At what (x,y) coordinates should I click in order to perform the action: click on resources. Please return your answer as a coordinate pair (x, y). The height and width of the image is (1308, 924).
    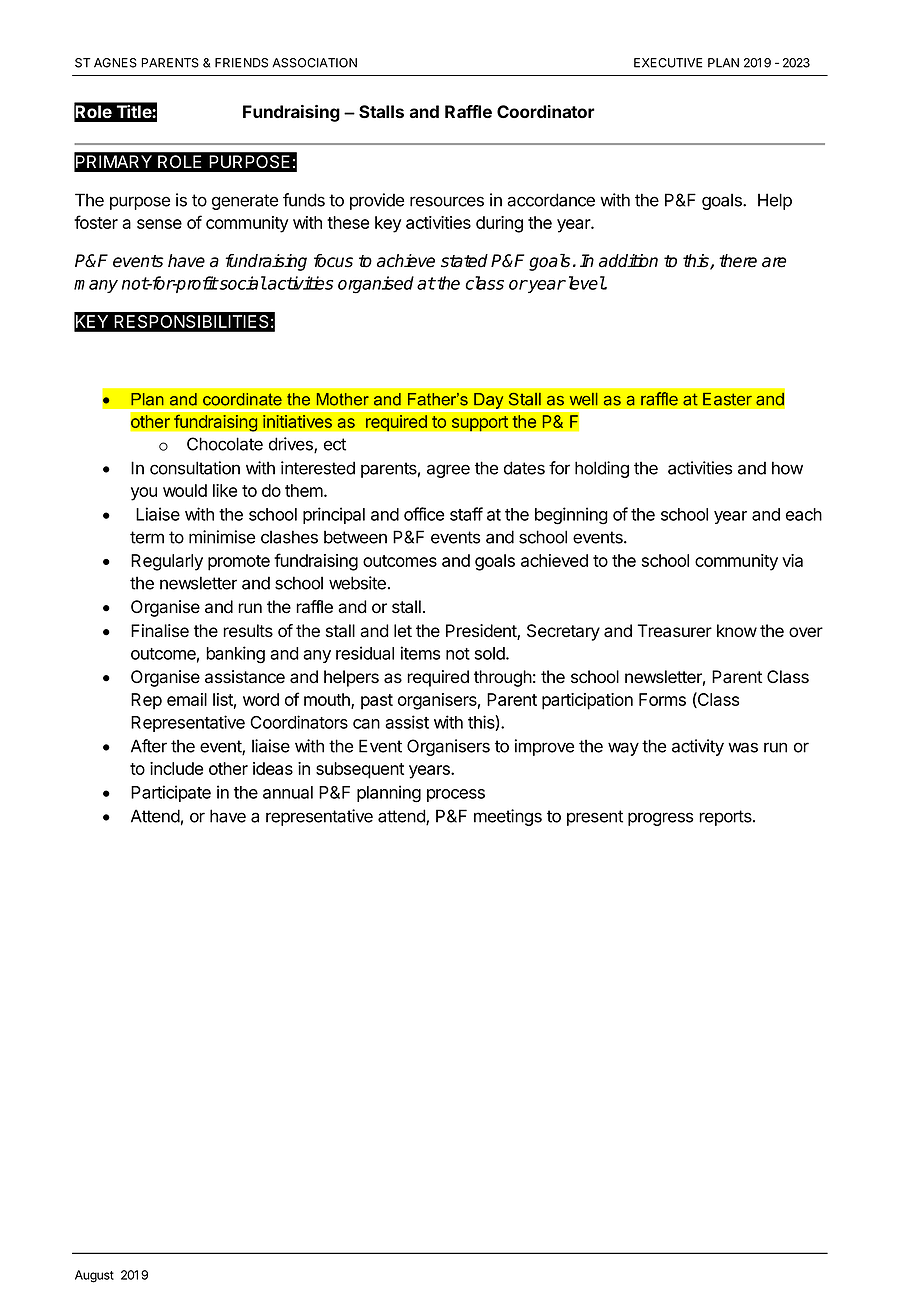
    Looking at the image, I should click on (447, 201).
